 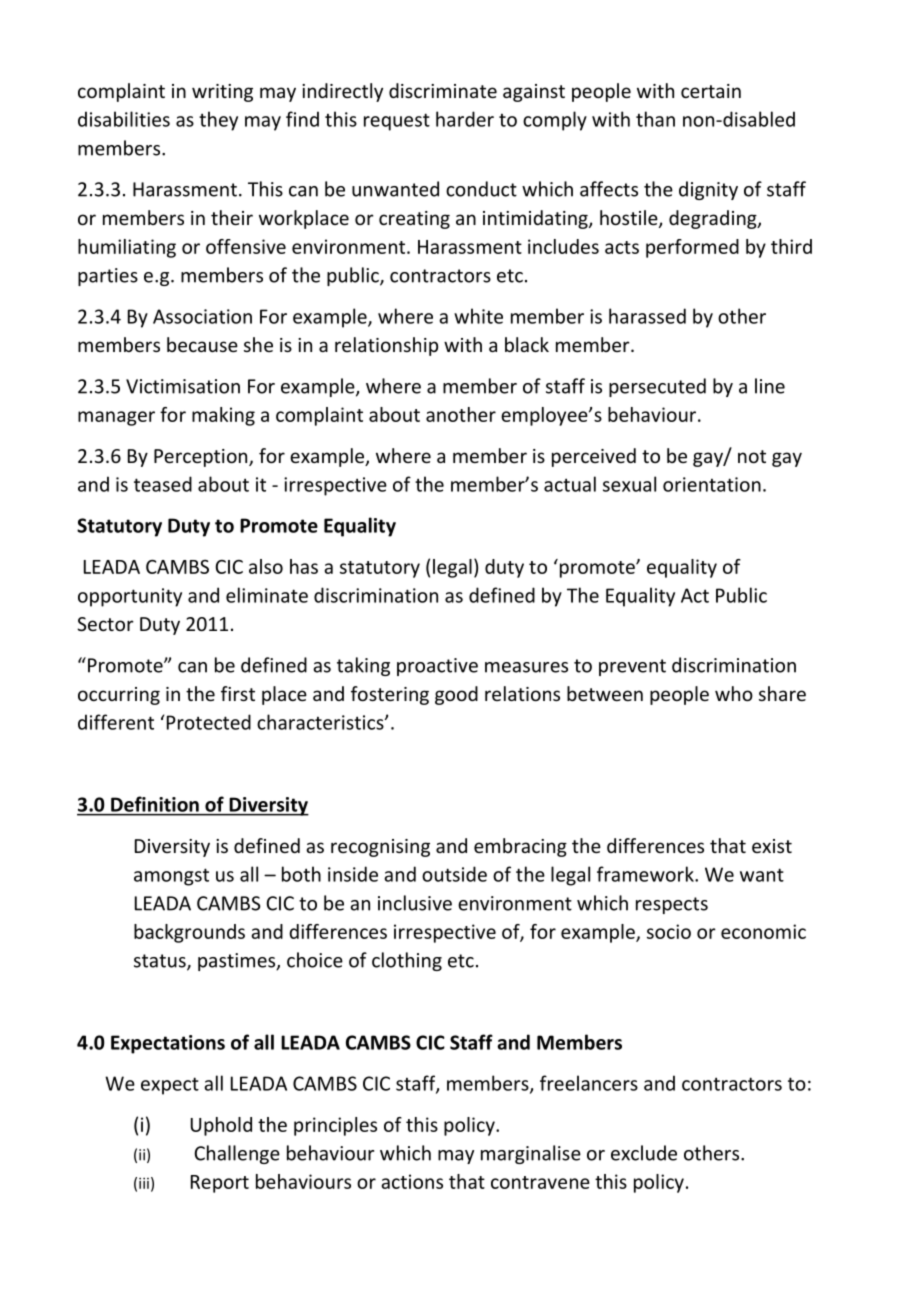 I want to click on outside, so click(x=454, y=874).
